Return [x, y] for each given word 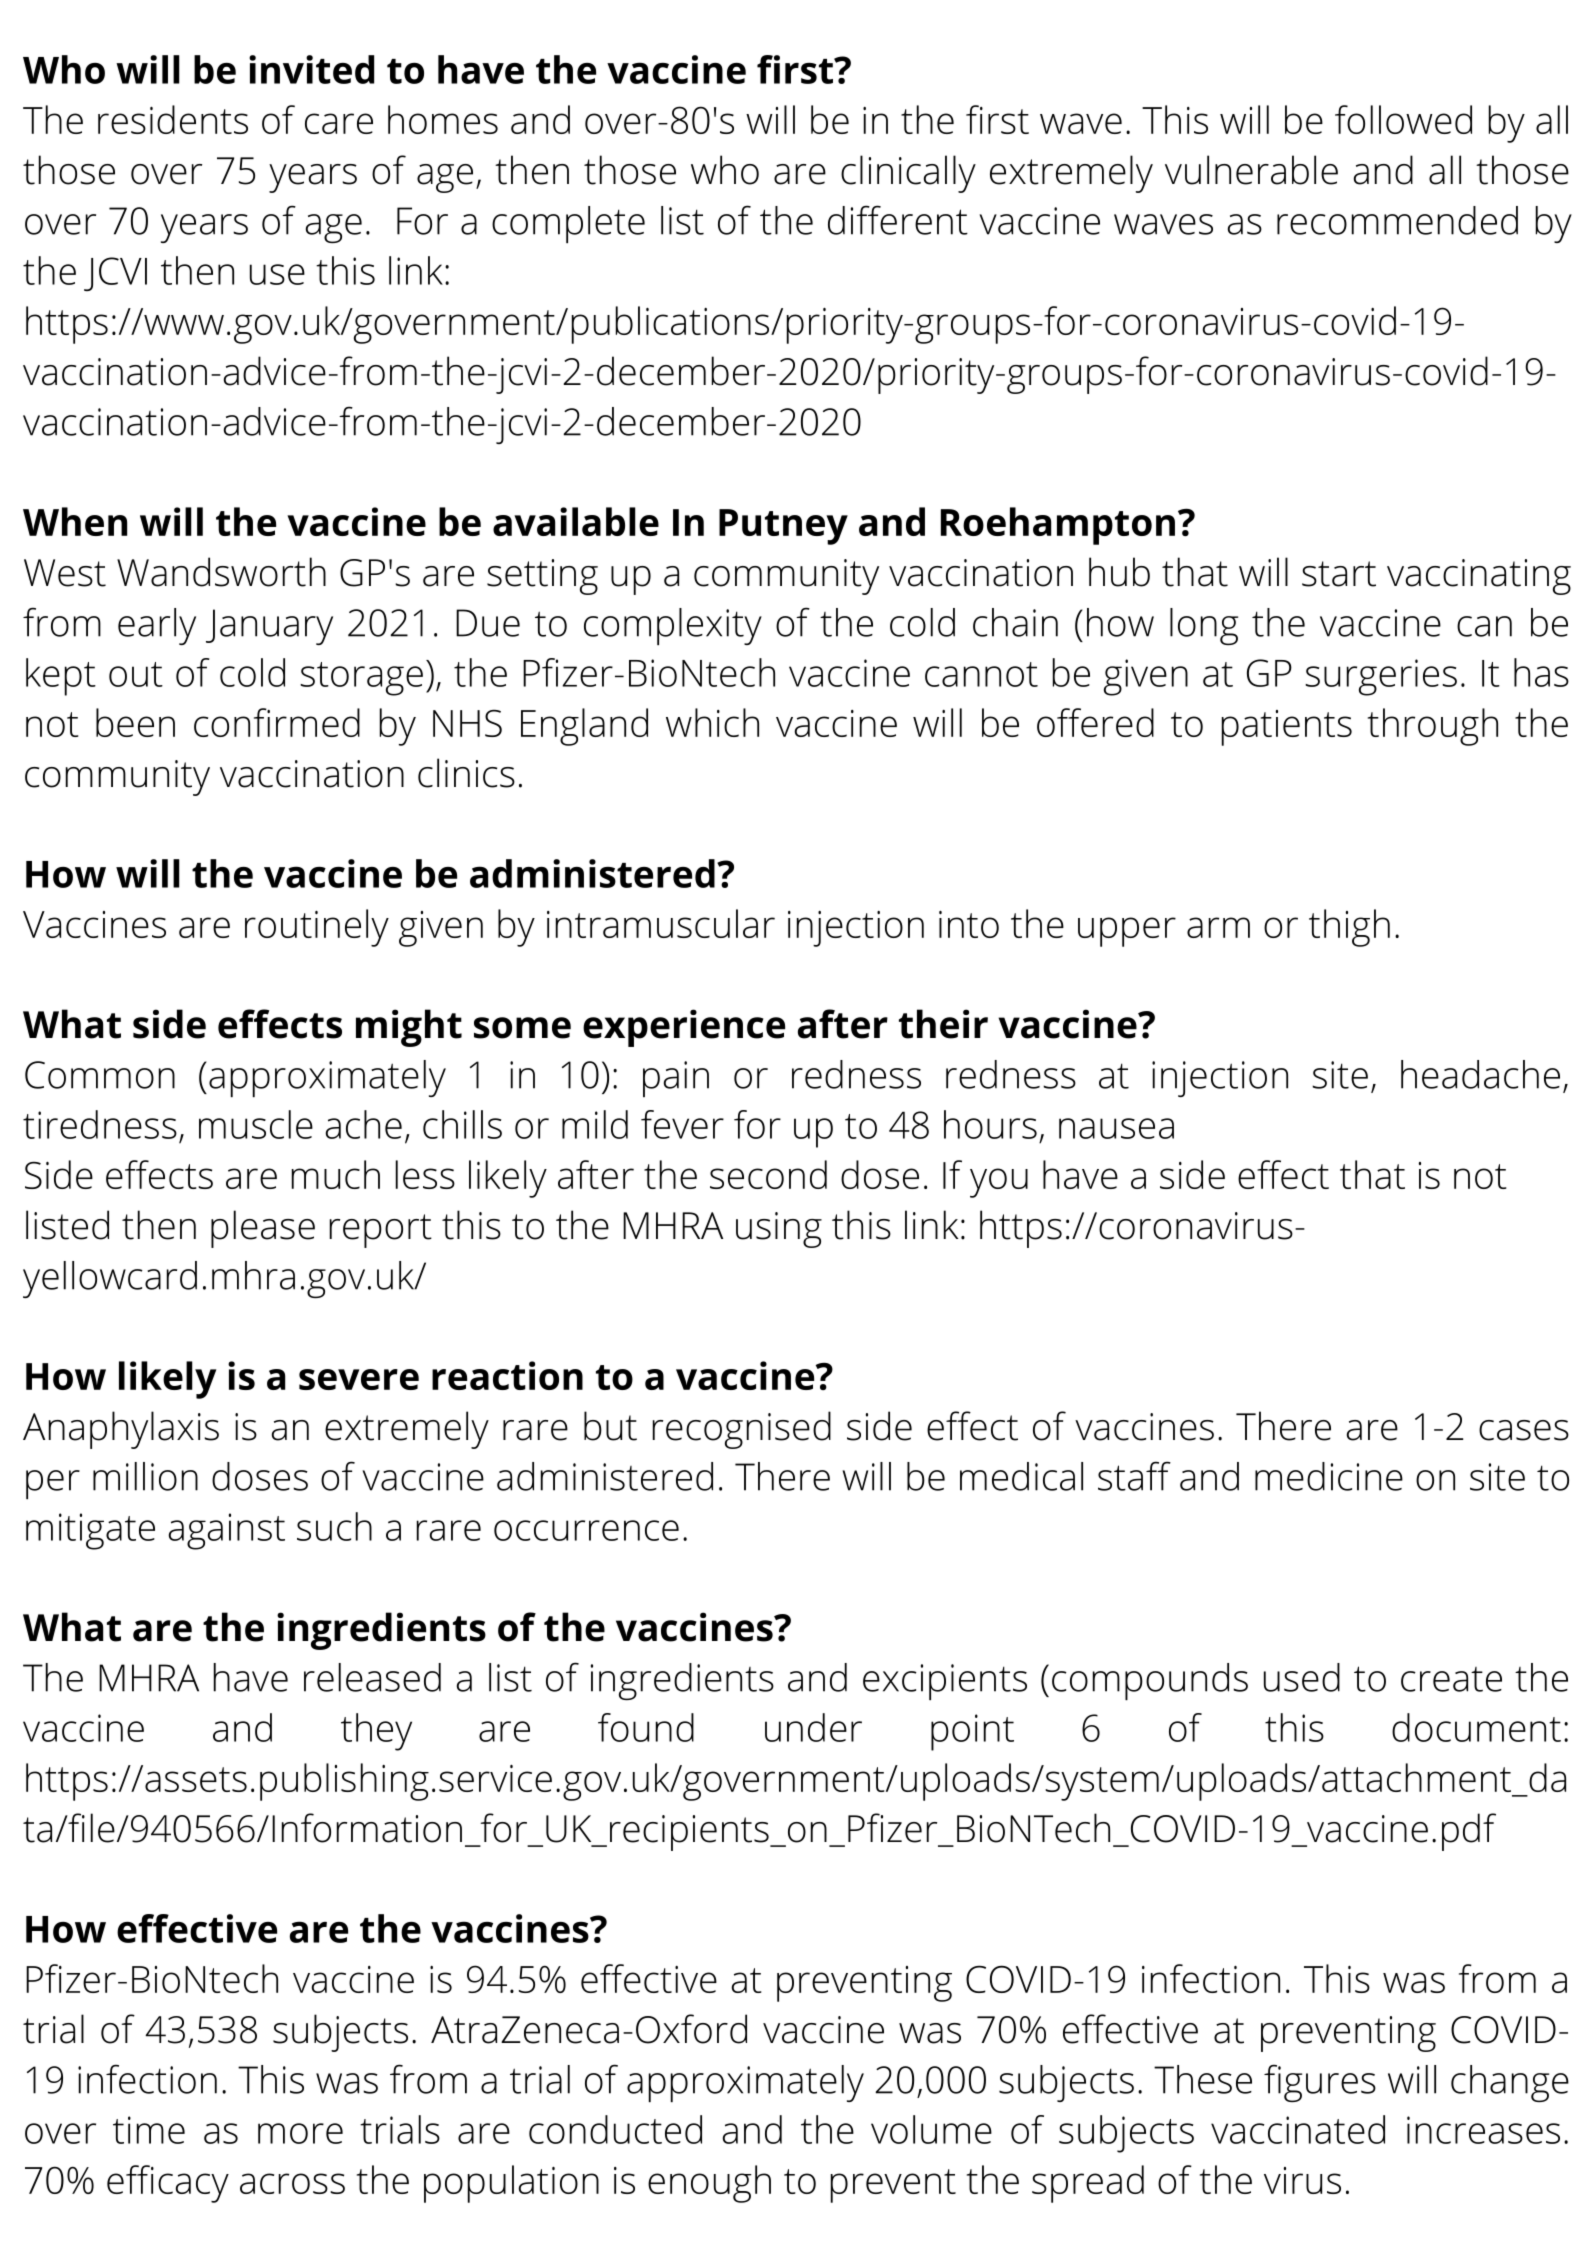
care [339, 123]
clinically [908, 174]
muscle [256, 1124]
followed [1403, 119]
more [300, 2133]
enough [709, 2184]
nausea [1116, 1128]
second [768, 1174]
